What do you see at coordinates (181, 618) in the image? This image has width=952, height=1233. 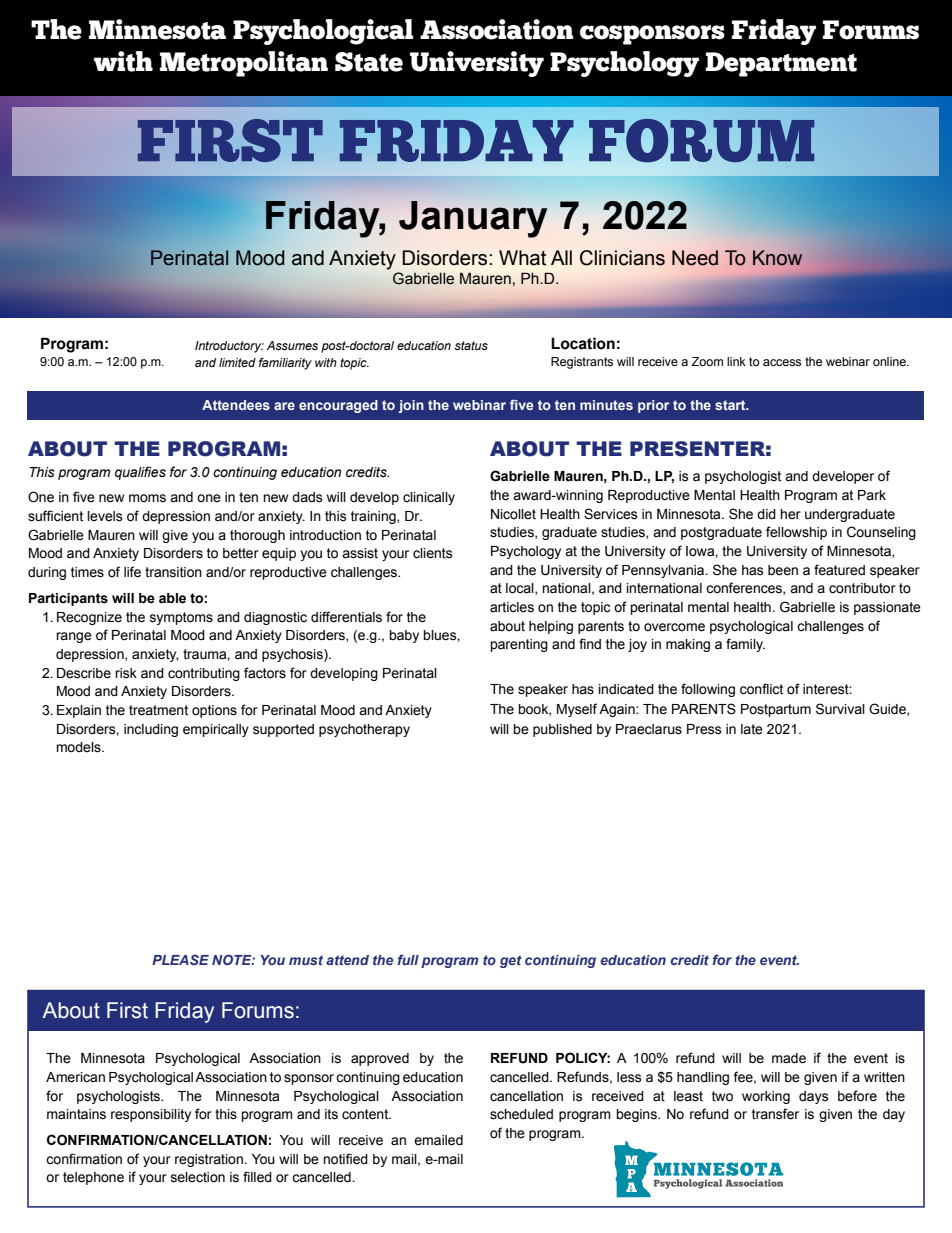 I see `symptoms` at bounding box center [181, 618].
